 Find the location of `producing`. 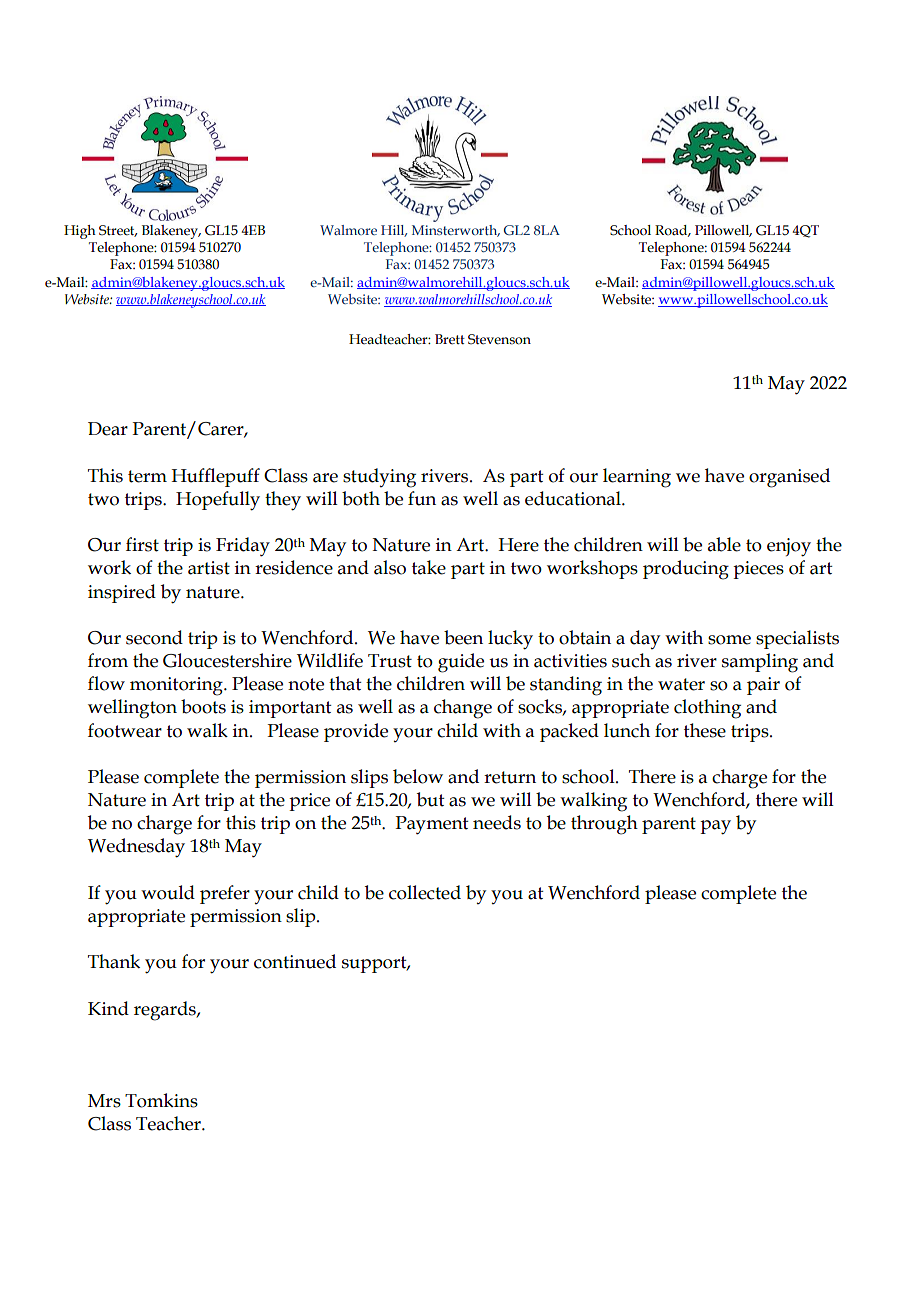

producing is located at coordinates (686, 570).
